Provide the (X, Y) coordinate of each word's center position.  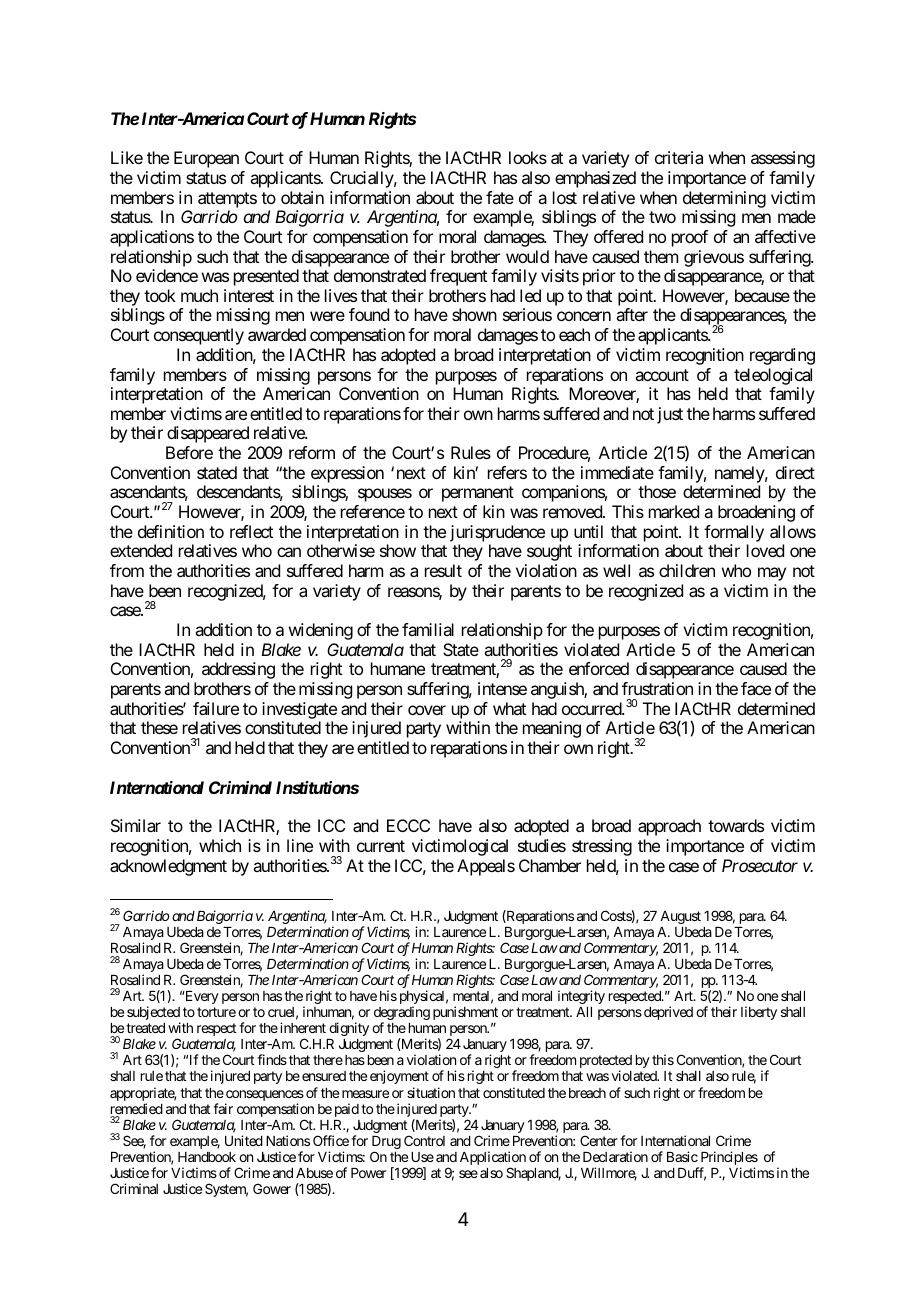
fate (500, 197)
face (756, 688)
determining (724, 199)
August (680, 917)
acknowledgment (168, 867)
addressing (238, 670)
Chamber (550, 865)
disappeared (208, 434)
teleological (773, 376)
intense (502, 688)
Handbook (207, 1157)
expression (347, 474)
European (206, 159)
